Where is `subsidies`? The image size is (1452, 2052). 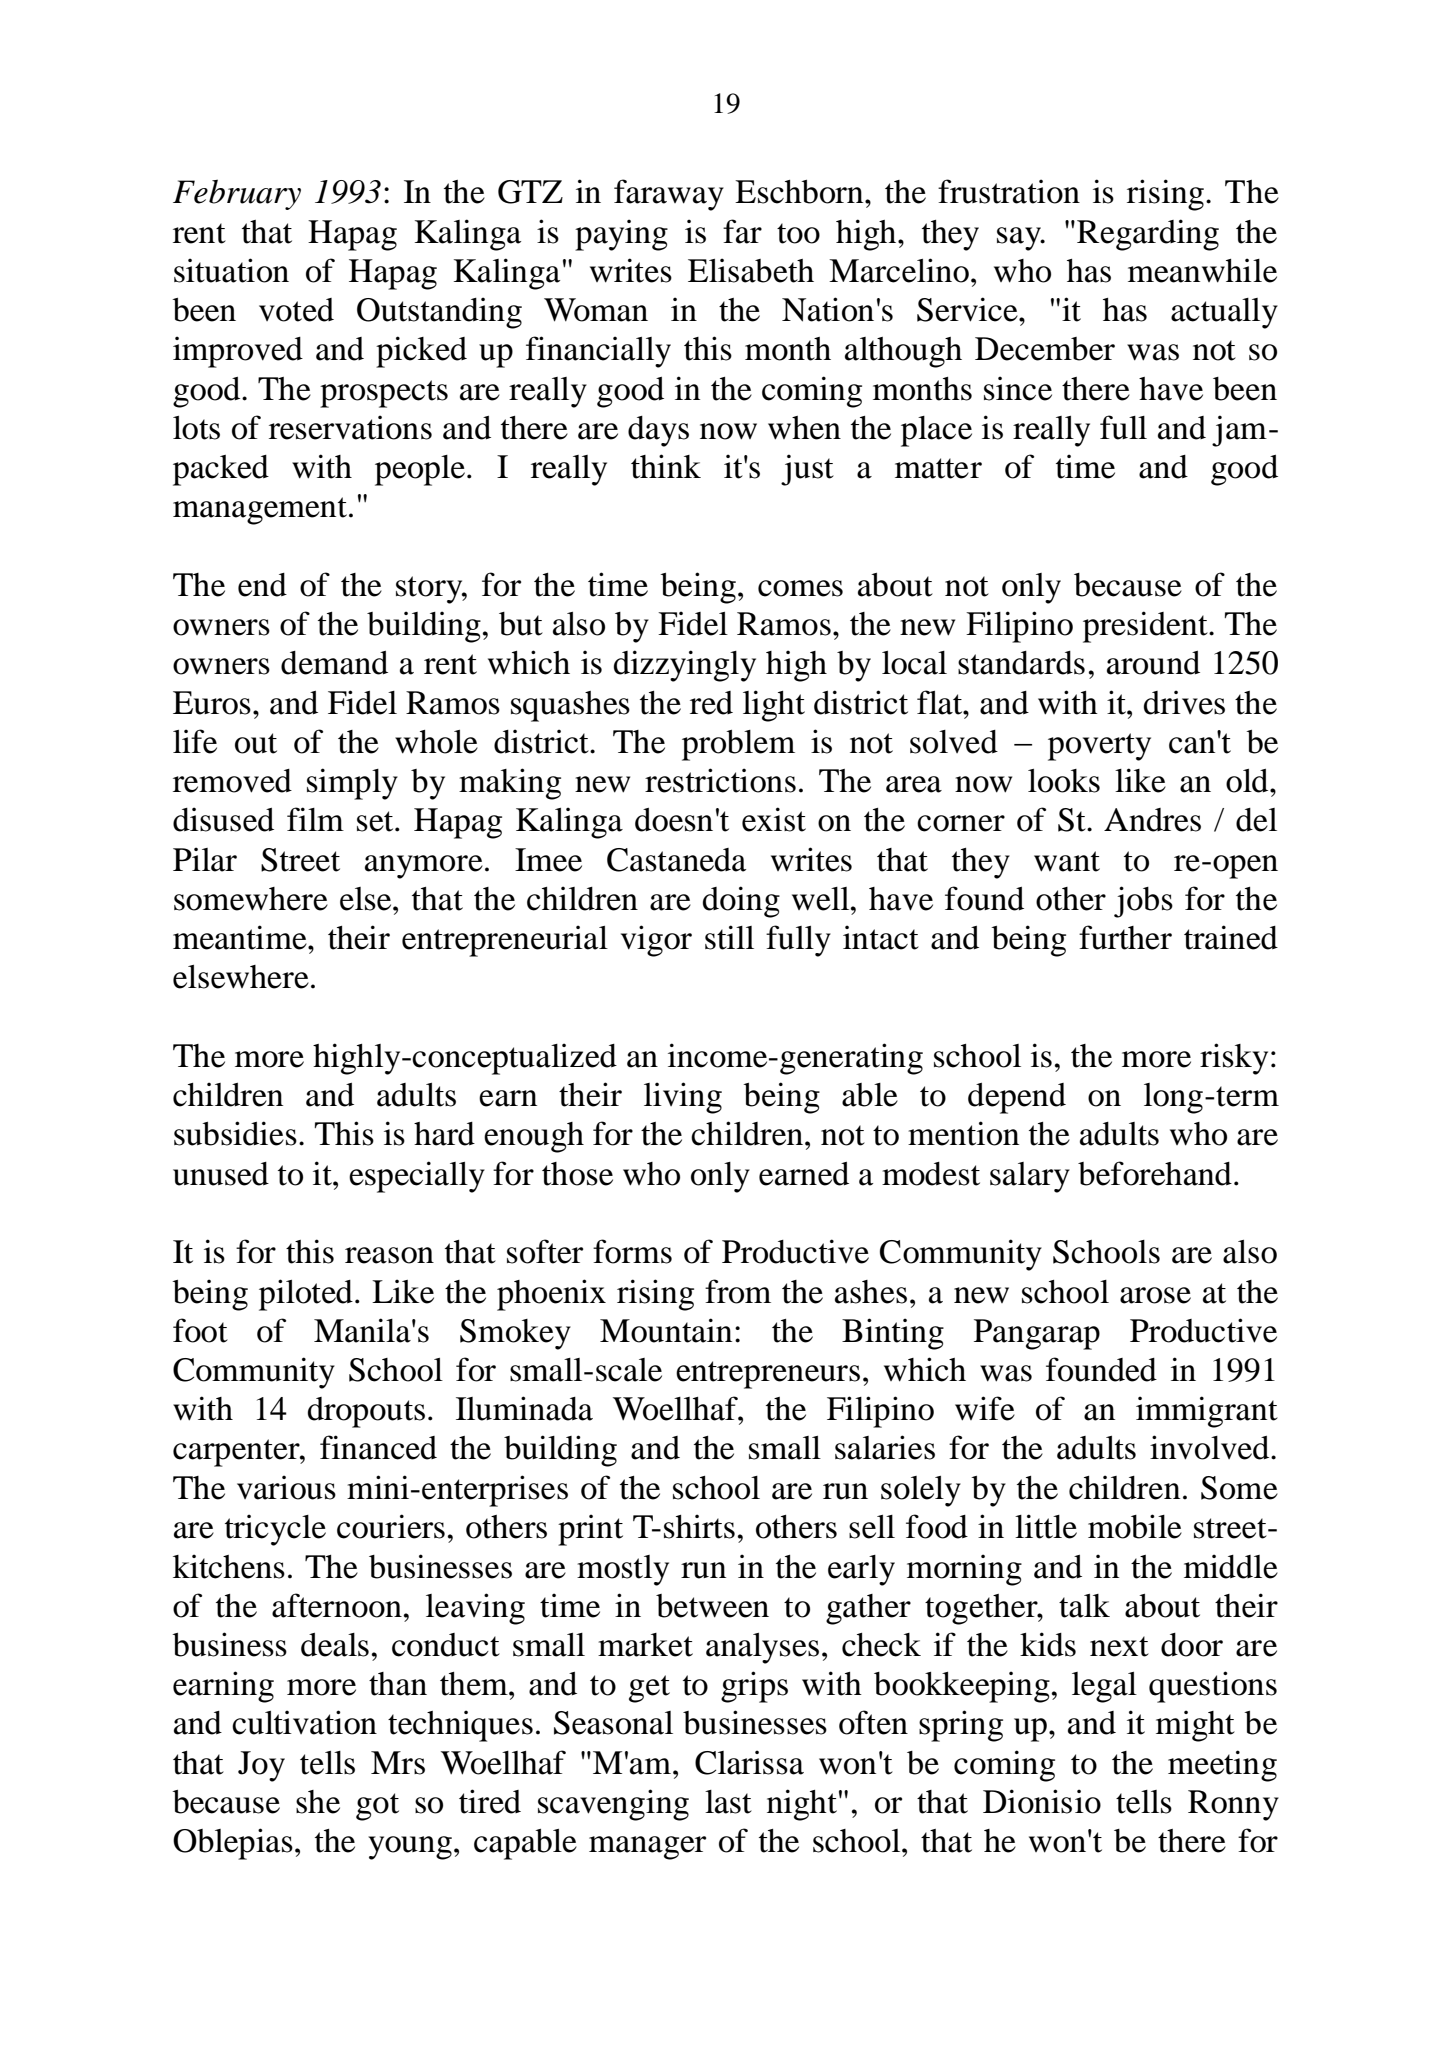
subsidies is located at coordinates (235, 1133).
